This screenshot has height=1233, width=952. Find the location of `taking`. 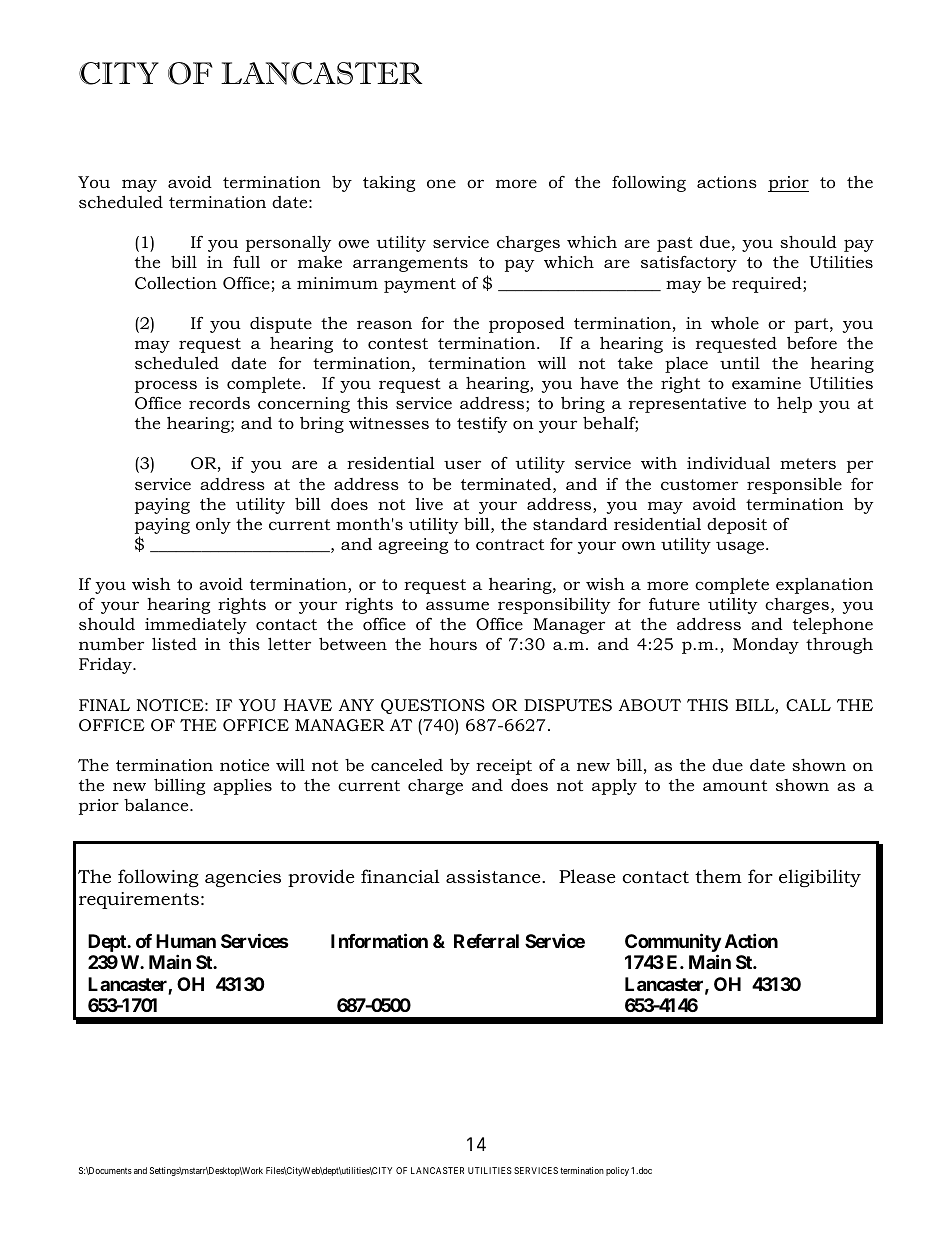

taking is located at coordinates (389, 184).
